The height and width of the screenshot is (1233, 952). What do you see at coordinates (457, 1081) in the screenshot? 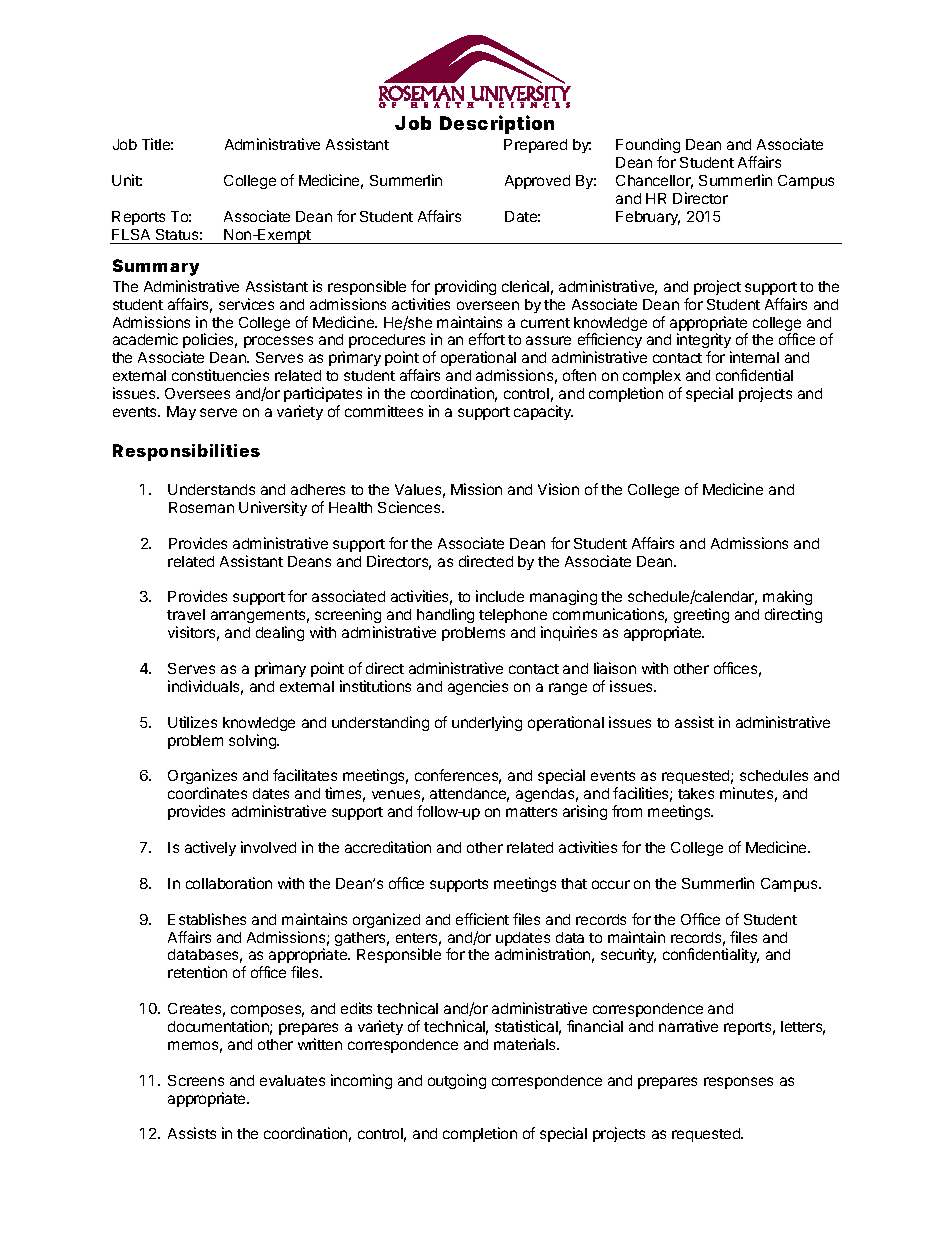
I see `outgoing` at bounding box center [457, 1081].
